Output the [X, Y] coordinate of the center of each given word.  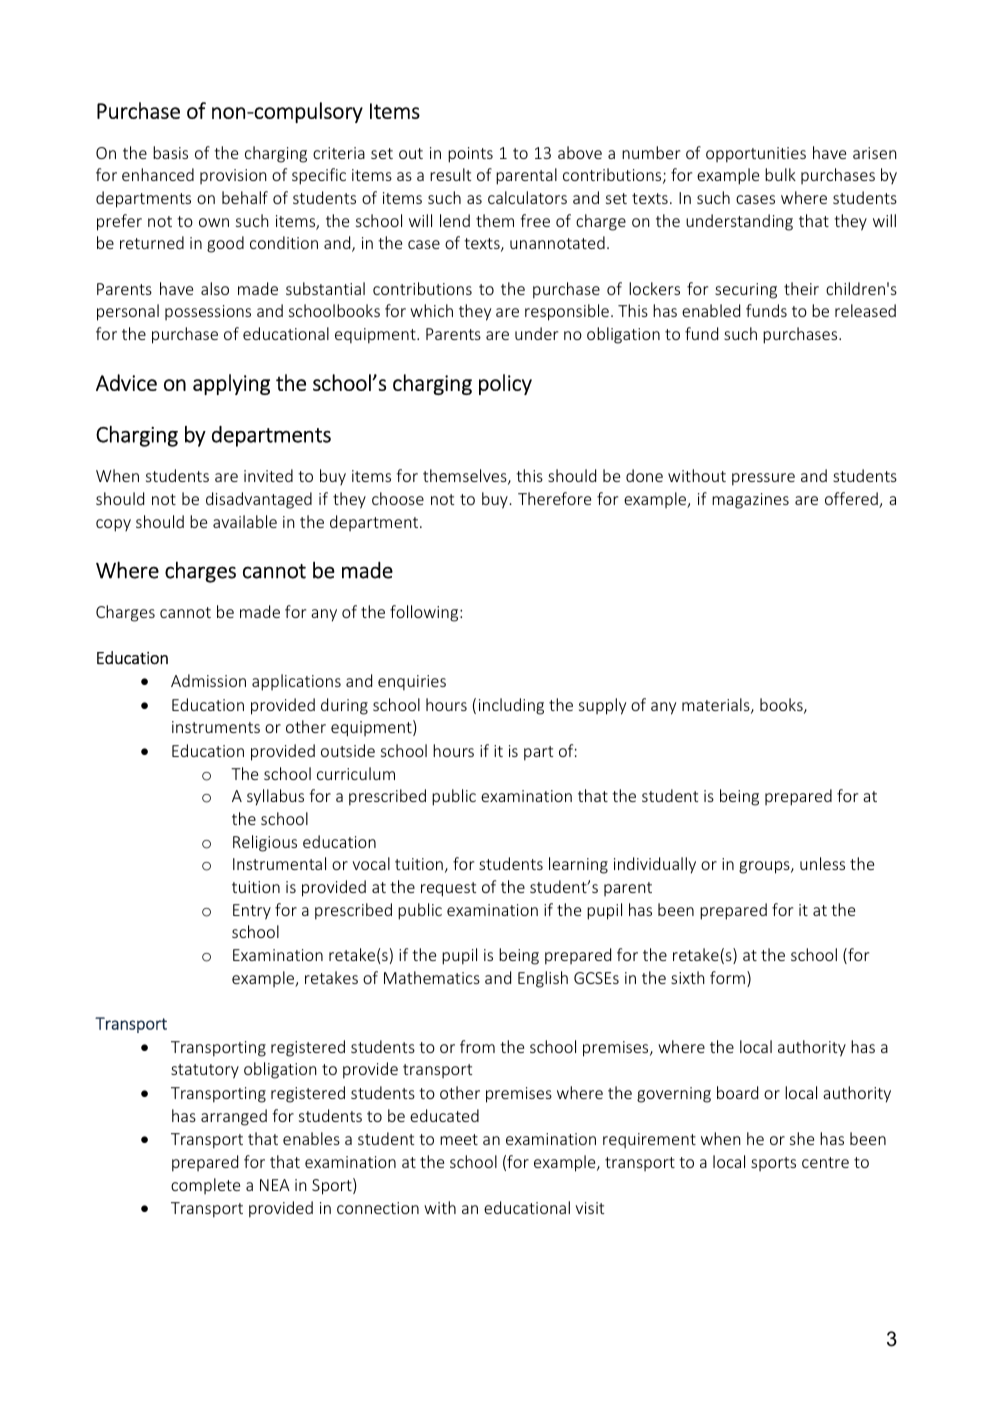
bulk [780, 174]
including [511, 706]
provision [233, 176]
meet [459, 1139]
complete [205, 1186]
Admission [208, 680]
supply [602, 706]
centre [825, 1162]
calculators [527, 197]
